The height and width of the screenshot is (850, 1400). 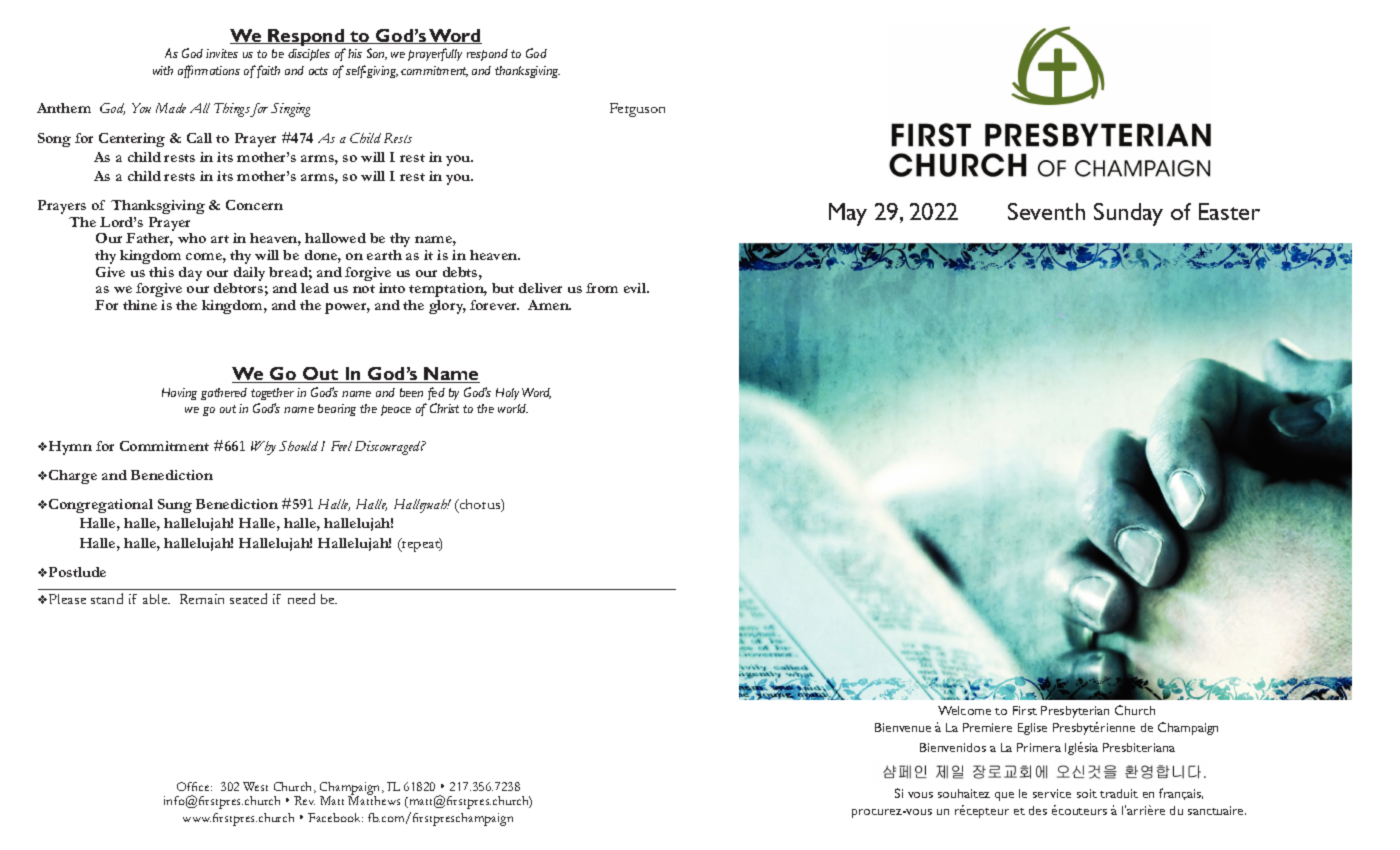 I want to click on who, so click(x=192, y=238).
